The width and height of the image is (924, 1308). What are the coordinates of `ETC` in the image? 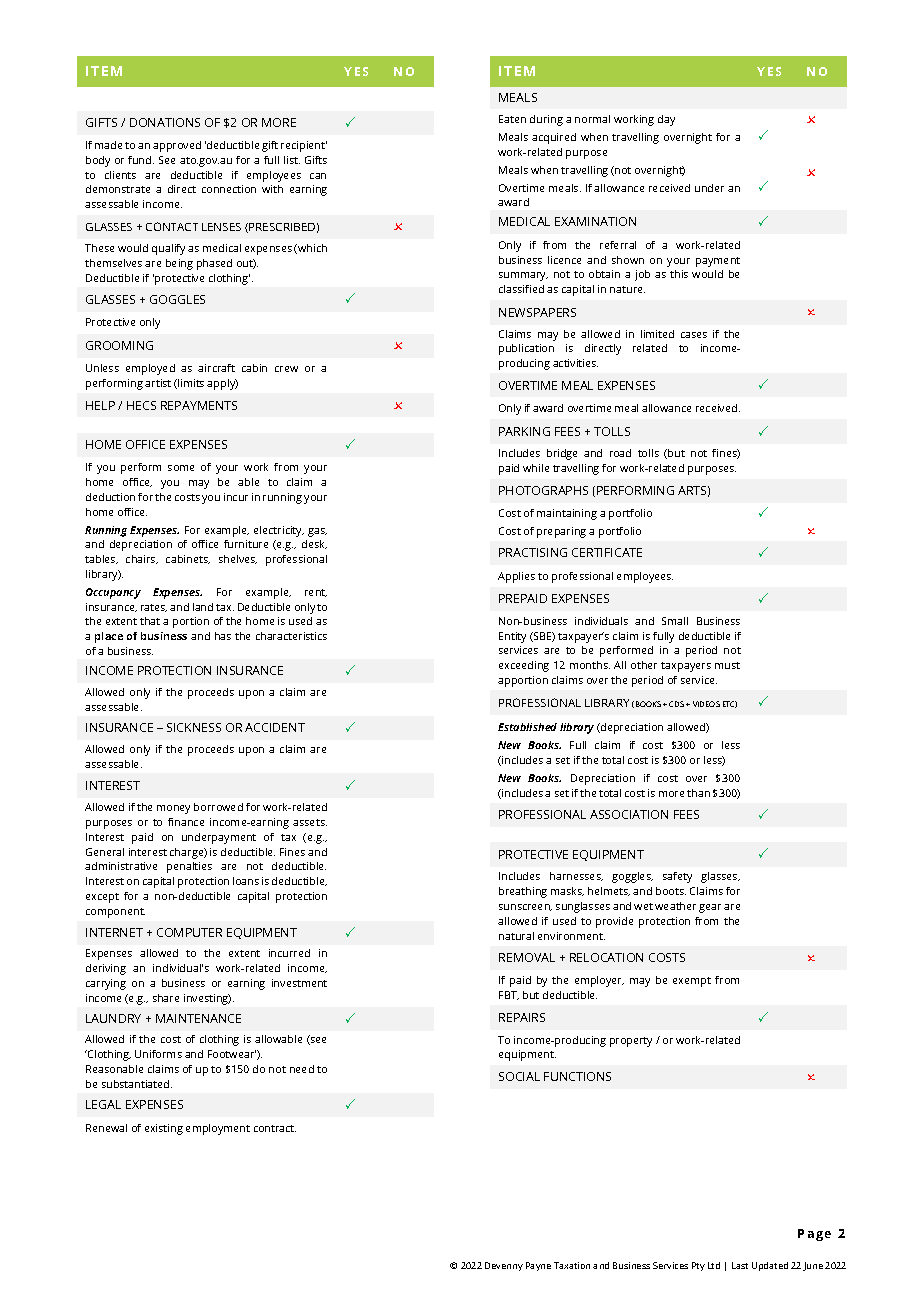 It's located at (730, 704).
